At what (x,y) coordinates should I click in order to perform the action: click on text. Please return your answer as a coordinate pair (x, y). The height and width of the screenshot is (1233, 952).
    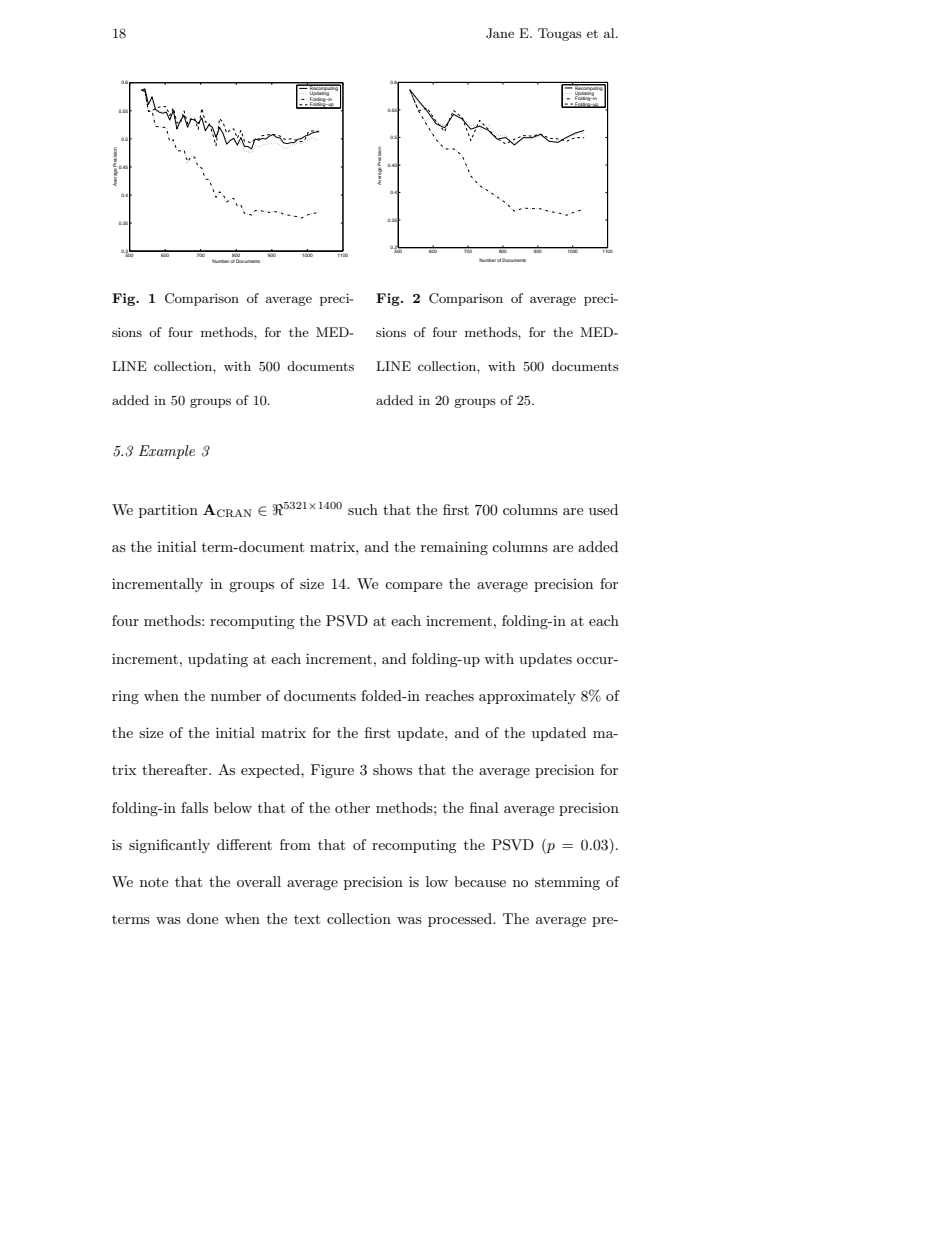
    Looking at the image, I should click on (307, 919).
